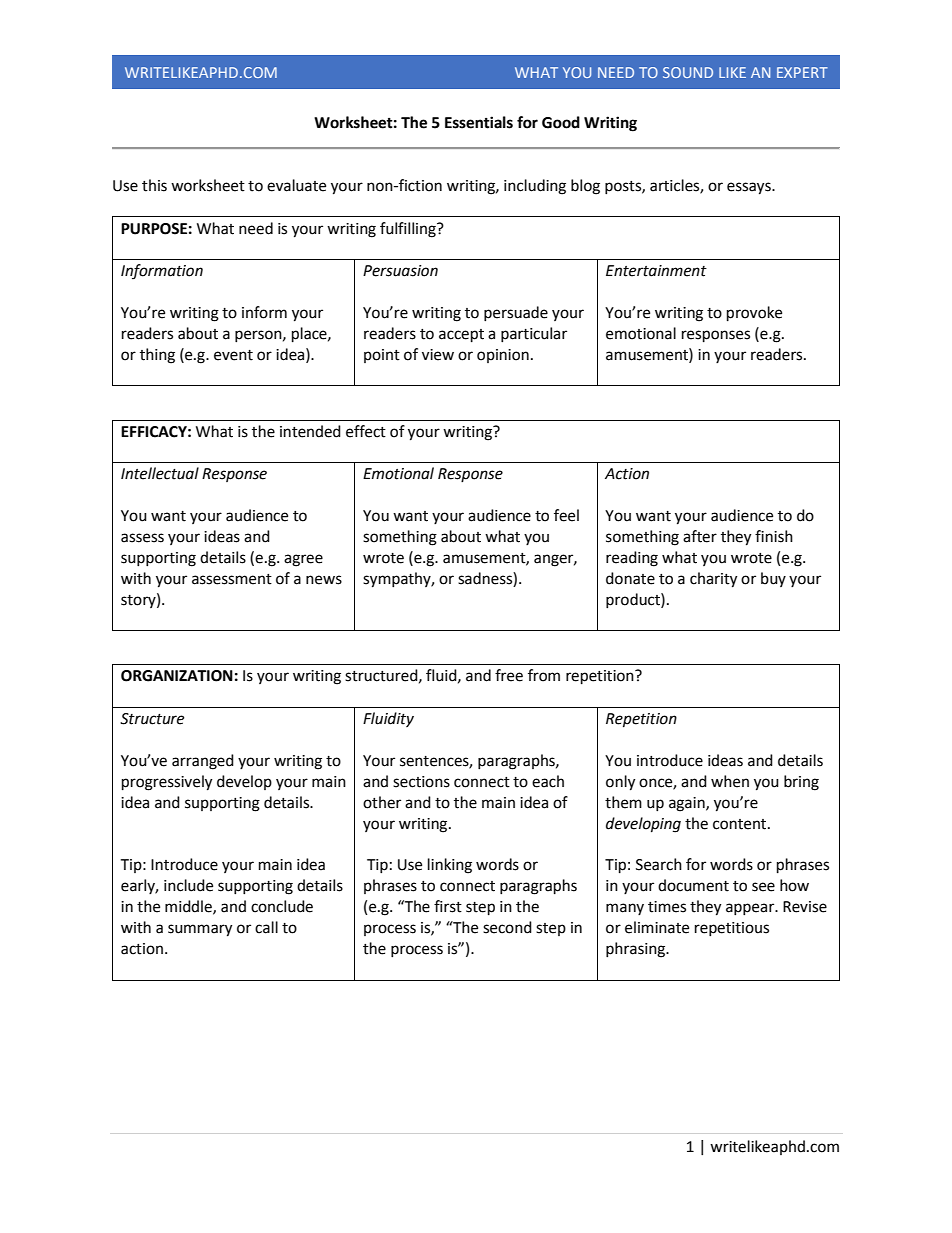 This image has width=952, height=1233. I want to click on second, so click(507, 927).
